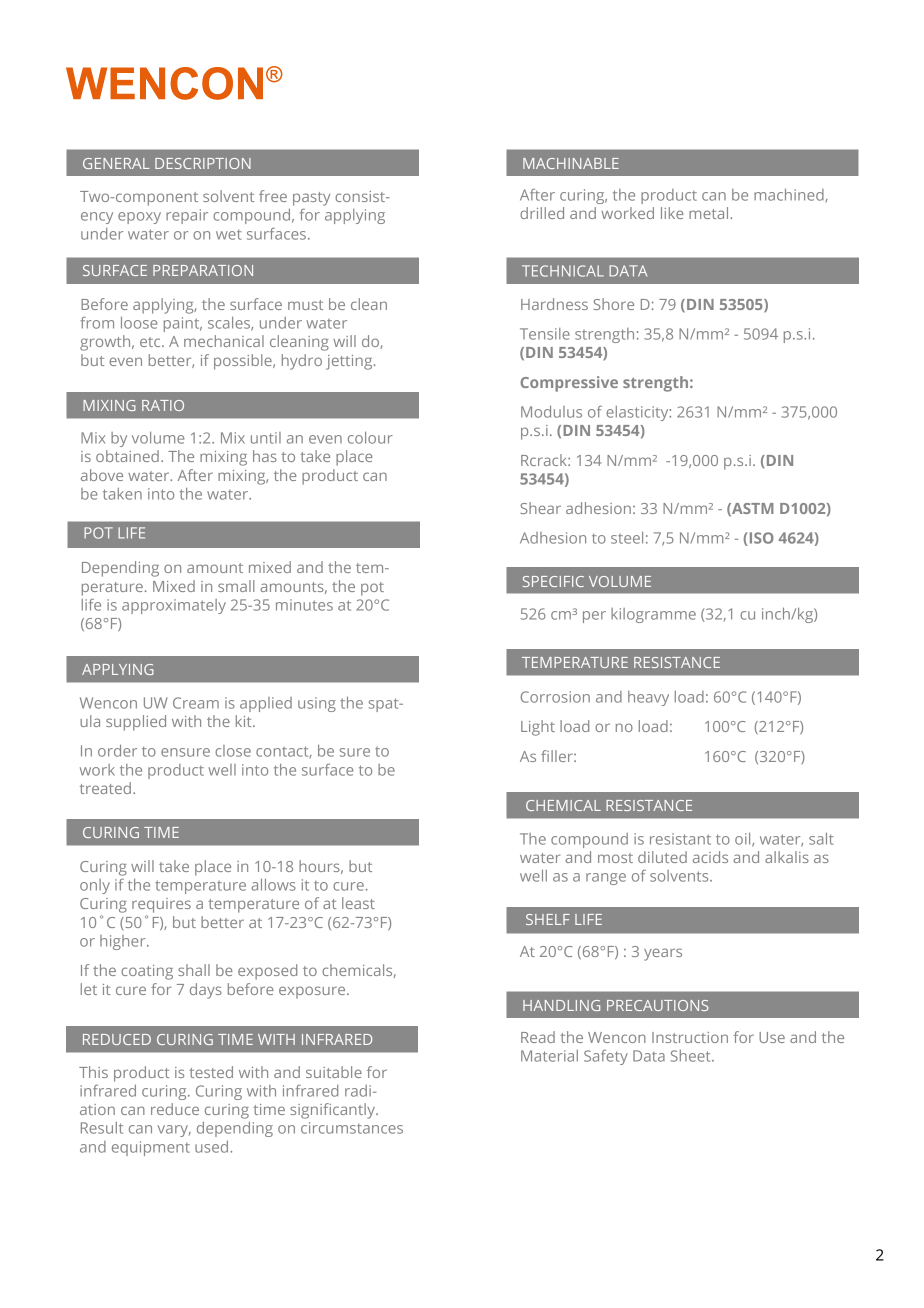 Image resolution: width=924 pixels, height=1308 pixels. Describe the element at coordinates (760, 539) in the screenshot. I see `ISO` at that location.
